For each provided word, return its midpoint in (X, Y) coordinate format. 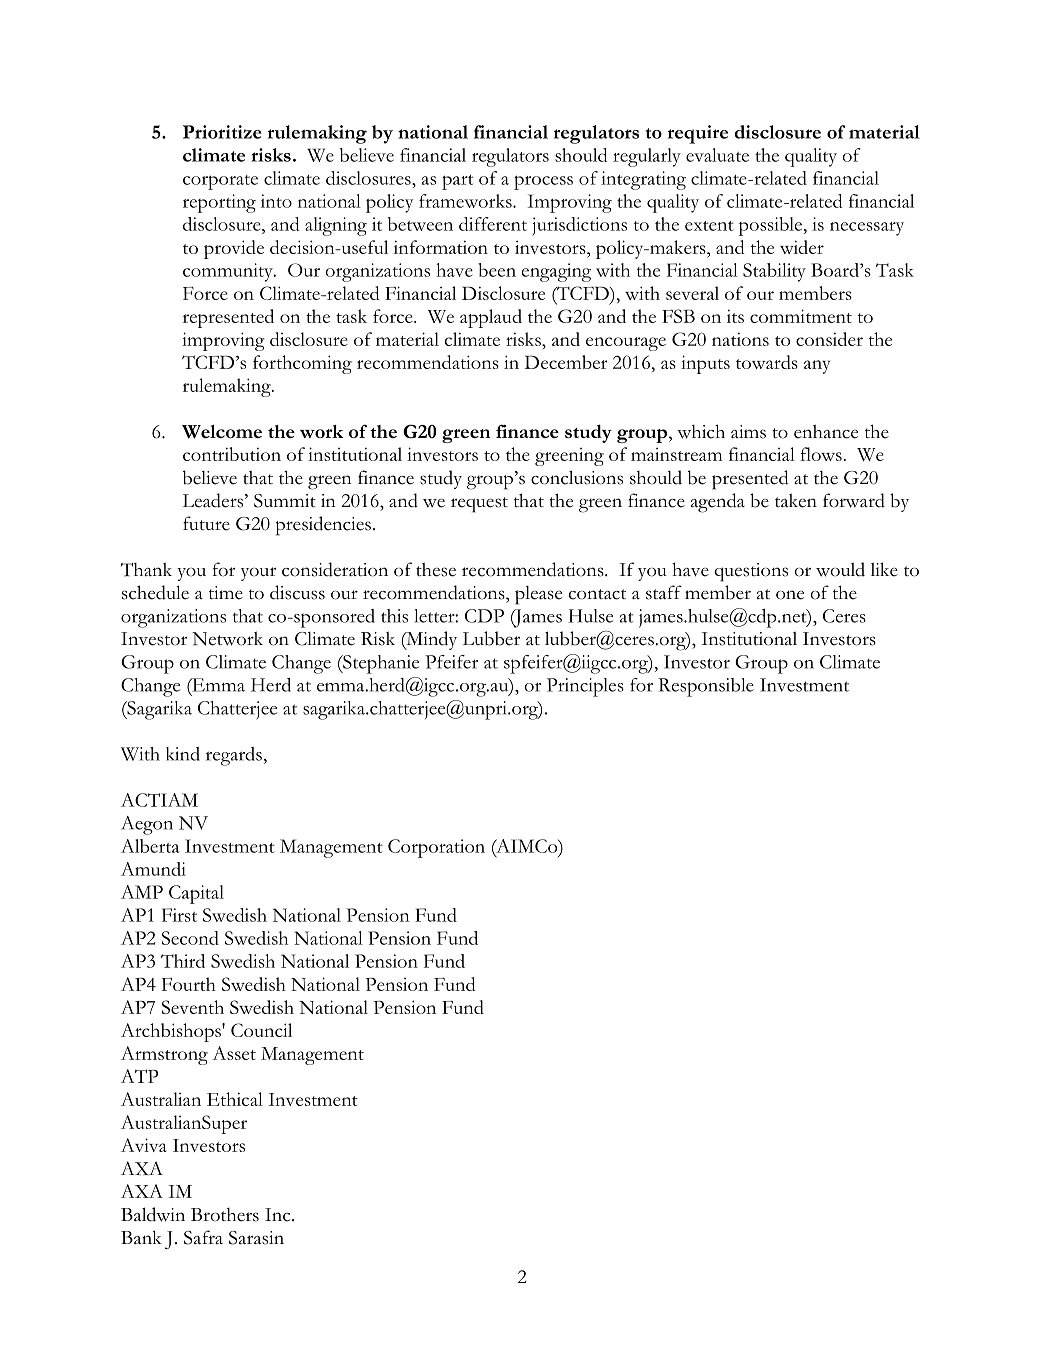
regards (234, 756)
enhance (826, 432)
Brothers (225, 1215)
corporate (220, 182)
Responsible (706, 687)
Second (190, 938)
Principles (585, 687)
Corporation (436, 848)
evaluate (717, 155)
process (543, 183)
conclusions (577, 477)
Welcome (222, 432)
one (790, 595)
